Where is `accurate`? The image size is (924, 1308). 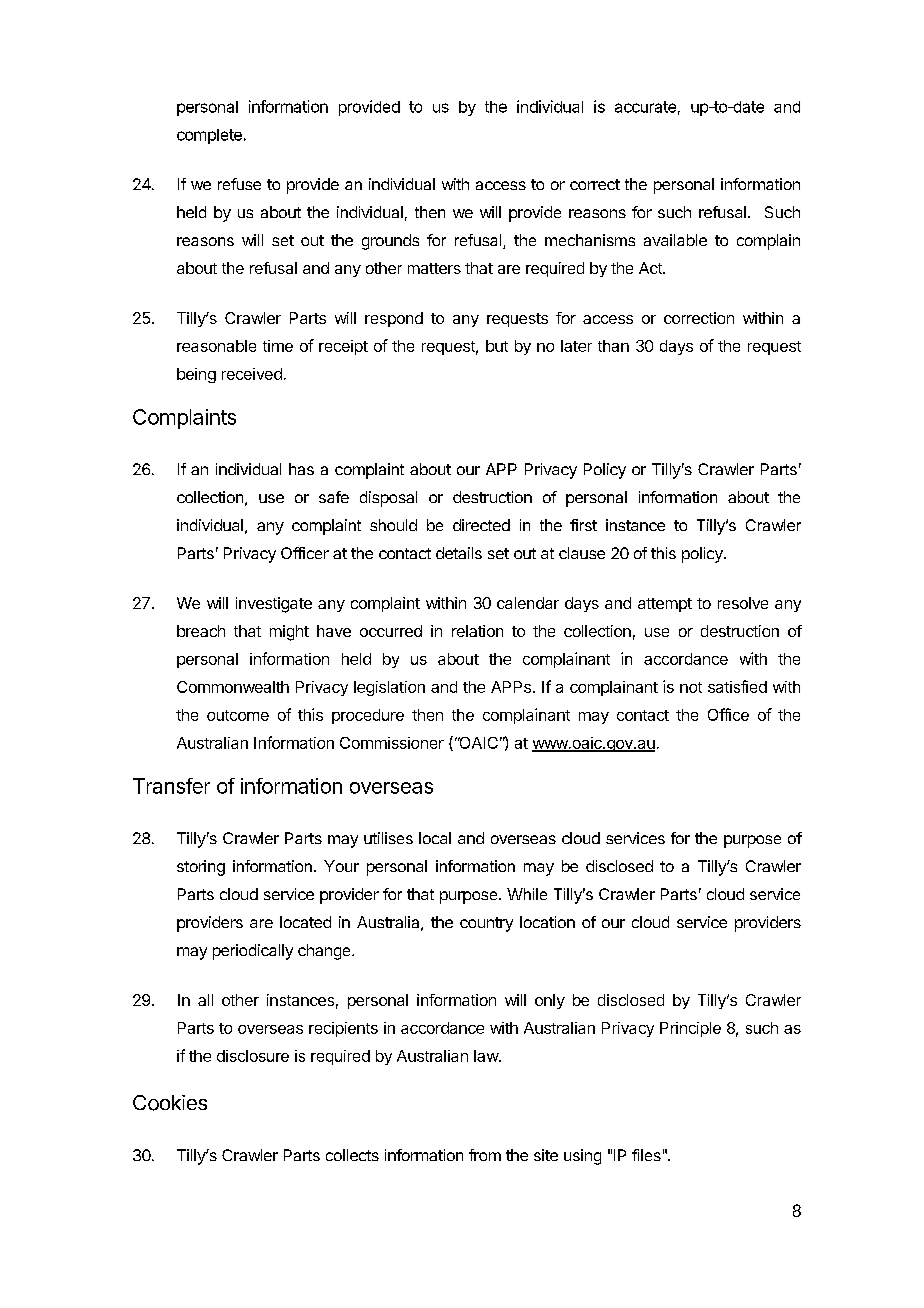 accurate is located at coordinates (645, 107).
